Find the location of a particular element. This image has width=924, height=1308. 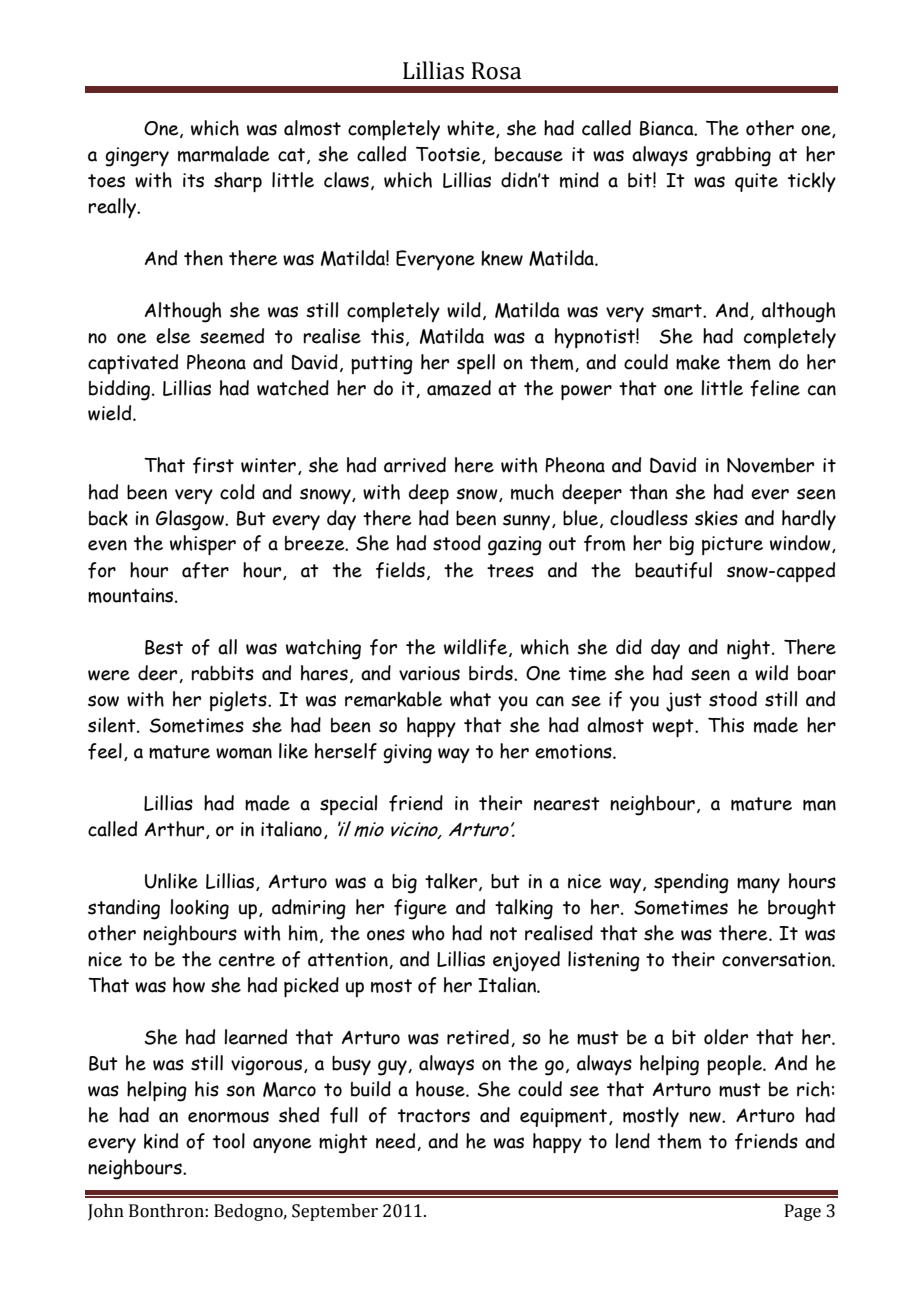

many is located at coordinates (758, 885).
